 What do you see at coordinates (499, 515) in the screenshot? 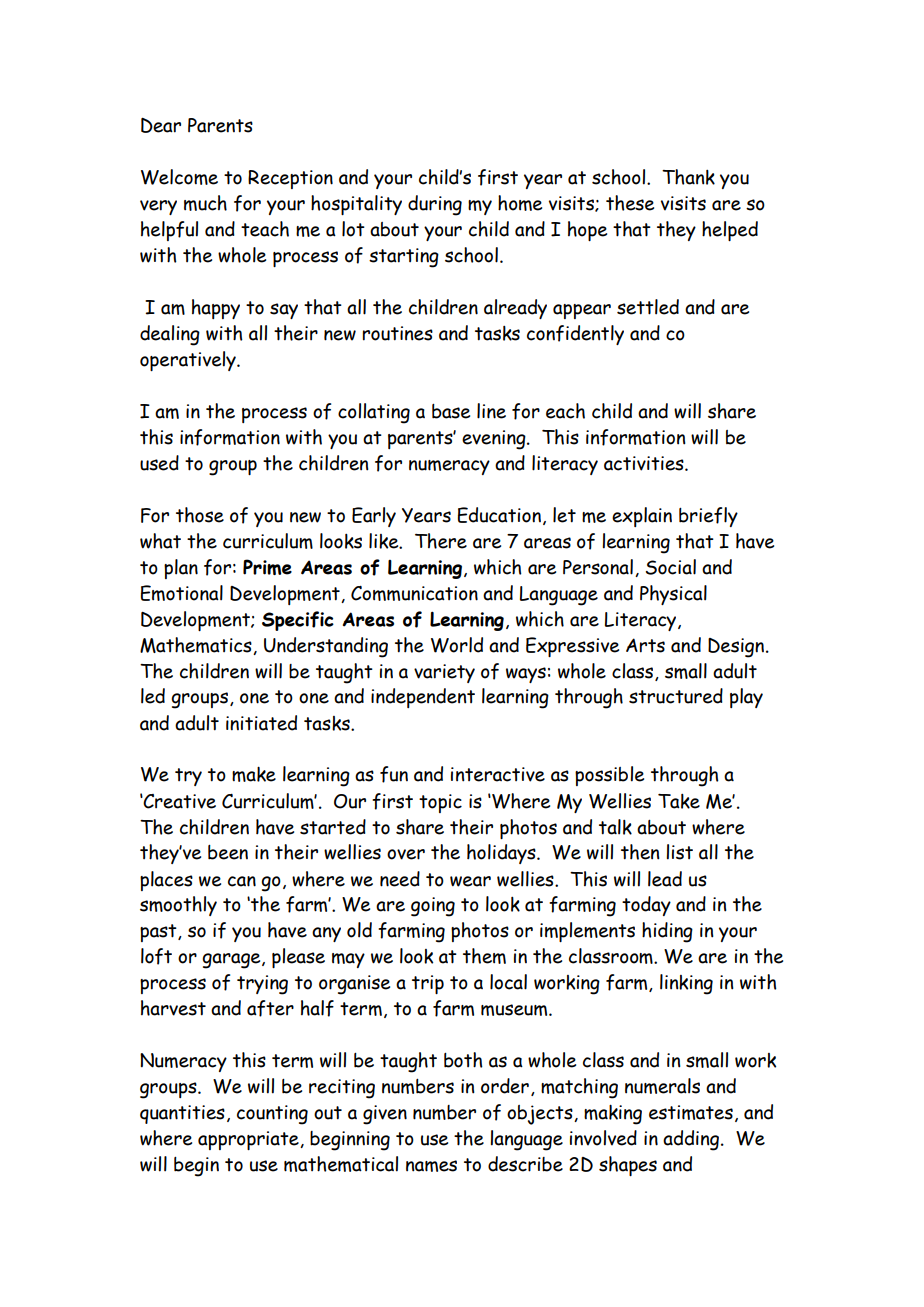
I see `Education` at bounding box center [499, 515].
